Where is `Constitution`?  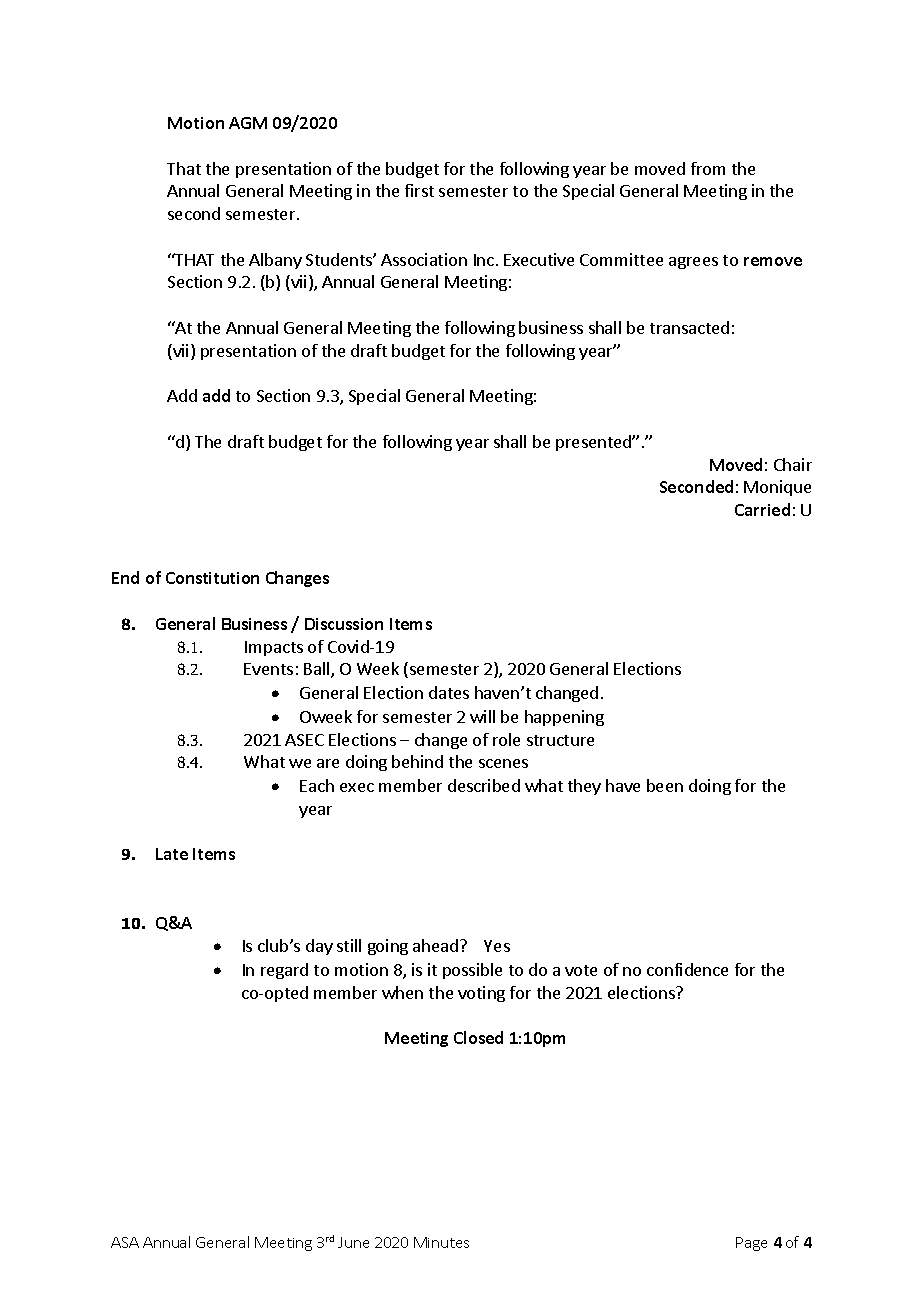 Constitution is located at coordinates (212, 578).
